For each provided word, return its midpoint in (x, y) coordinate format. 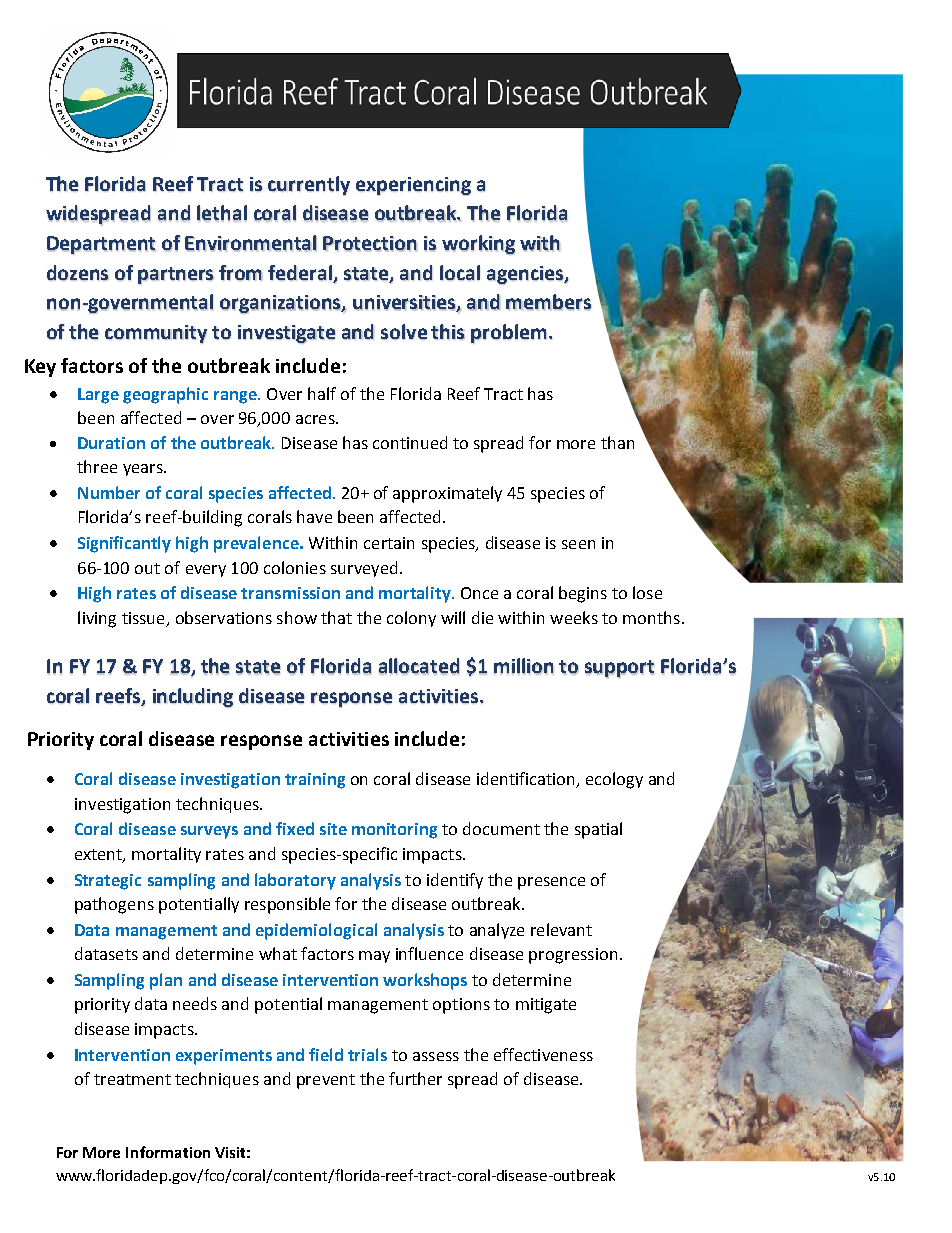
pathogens (114, 905)
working (478, 245)
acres (316, 419)
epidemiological (316, 931)
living (97, 619)
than (617, 442)
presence (551, 883)
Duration (111, 443)
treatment (132, 1079)
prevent (326, 1081)
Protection (370, 244)
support (619, 669)
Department (101, 245)
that (336, 617)
